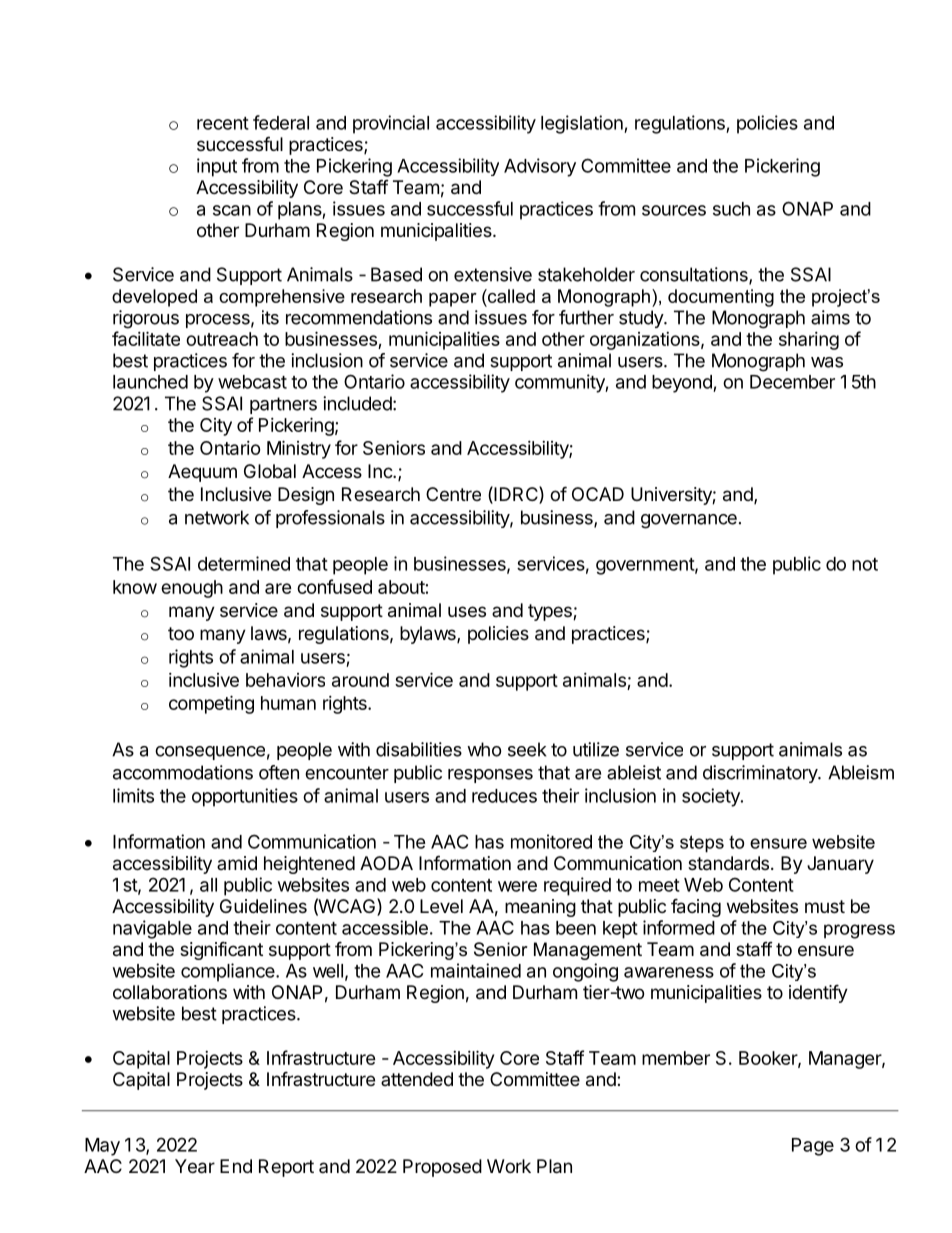 The height and width of the screenshot is (1233, 952). Describe the element at coordinates (150, 382) in the screenshot. I see `launched` at that location.
